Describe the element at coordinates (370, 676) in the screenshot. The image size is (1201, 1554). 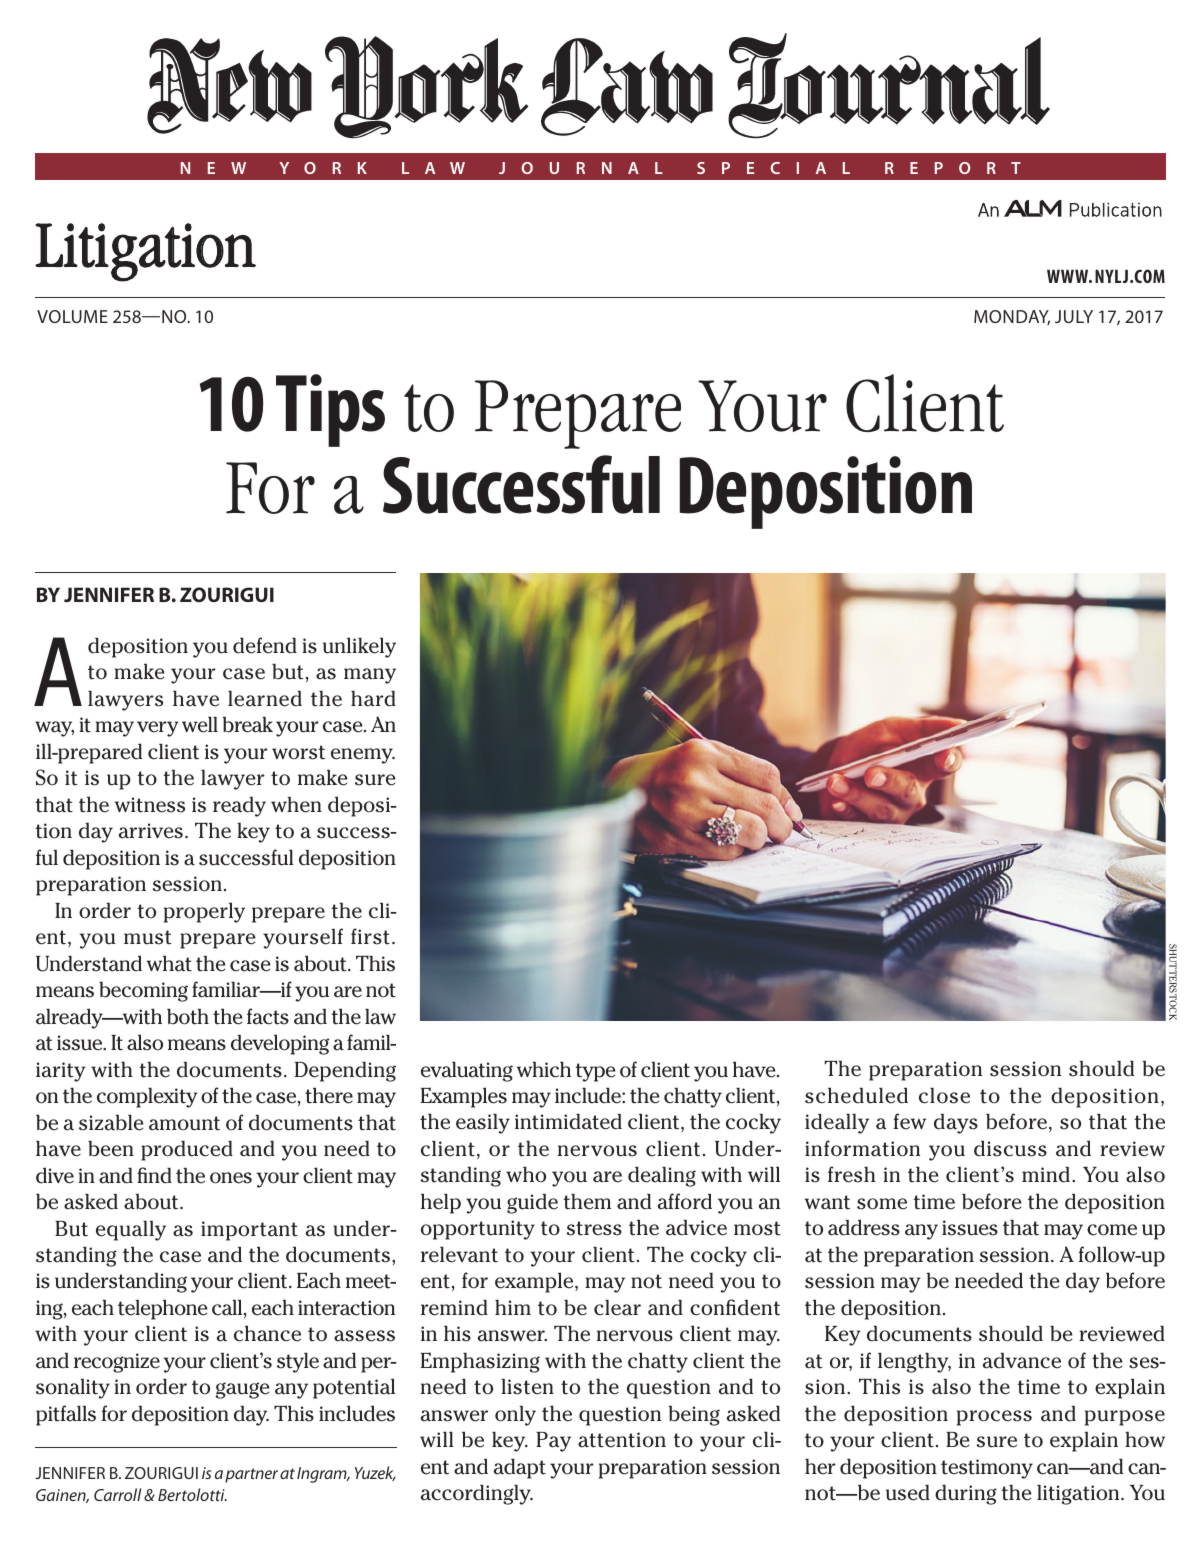
I see `many` at that location.
